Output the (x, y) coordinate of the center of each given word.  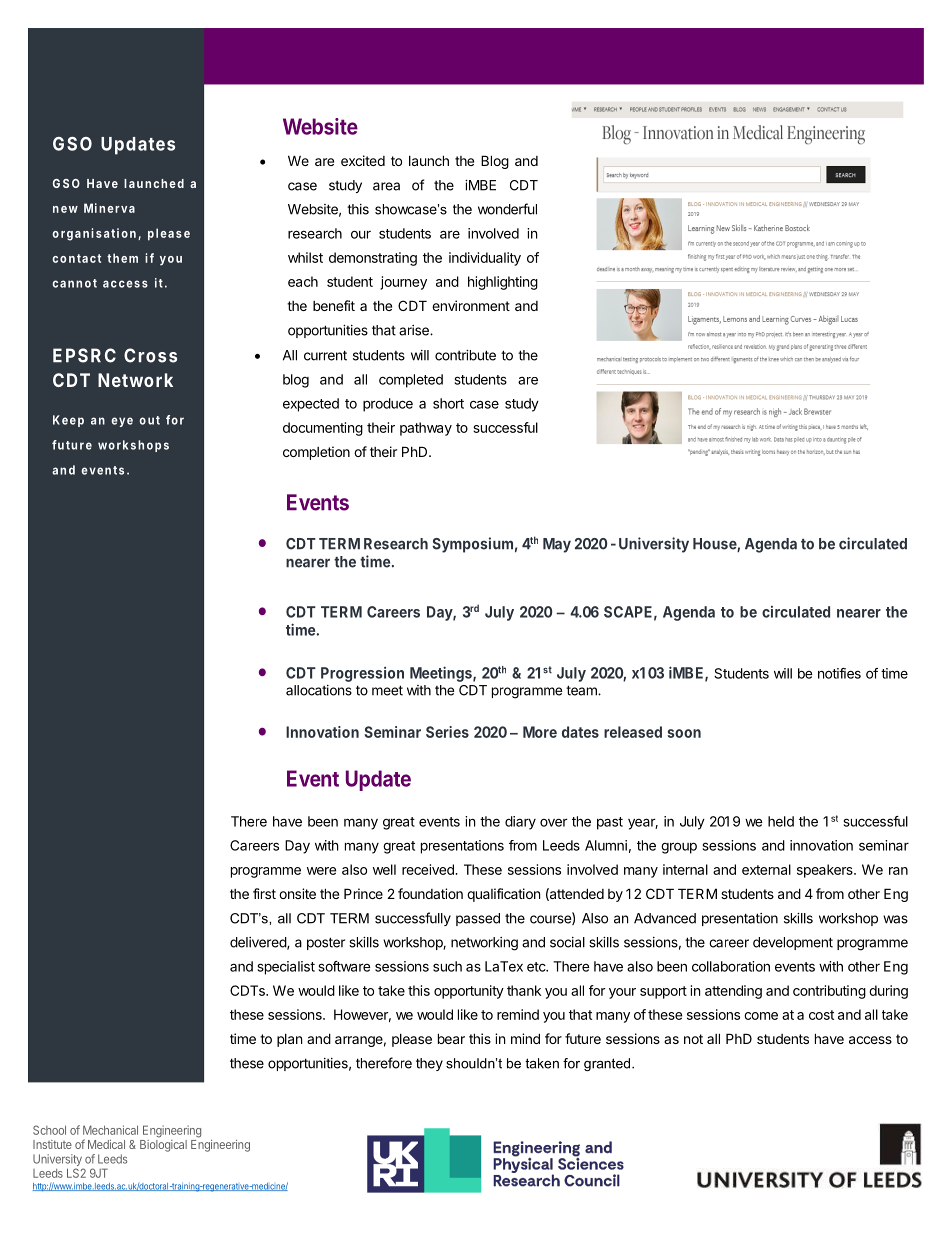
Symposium (472, 545)
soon (684, 733)
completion (316, 453)
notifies (839, 673)
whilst (305, 257)
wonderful (507, 209)
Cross (150, 355)
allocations (319, 690)
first (264, 893)
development (793, 943)
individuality (485, 259)
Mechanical (110, 1130)
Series (447, 732)
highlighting (503, 283)
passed (478, 919)
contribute (465, 355)
